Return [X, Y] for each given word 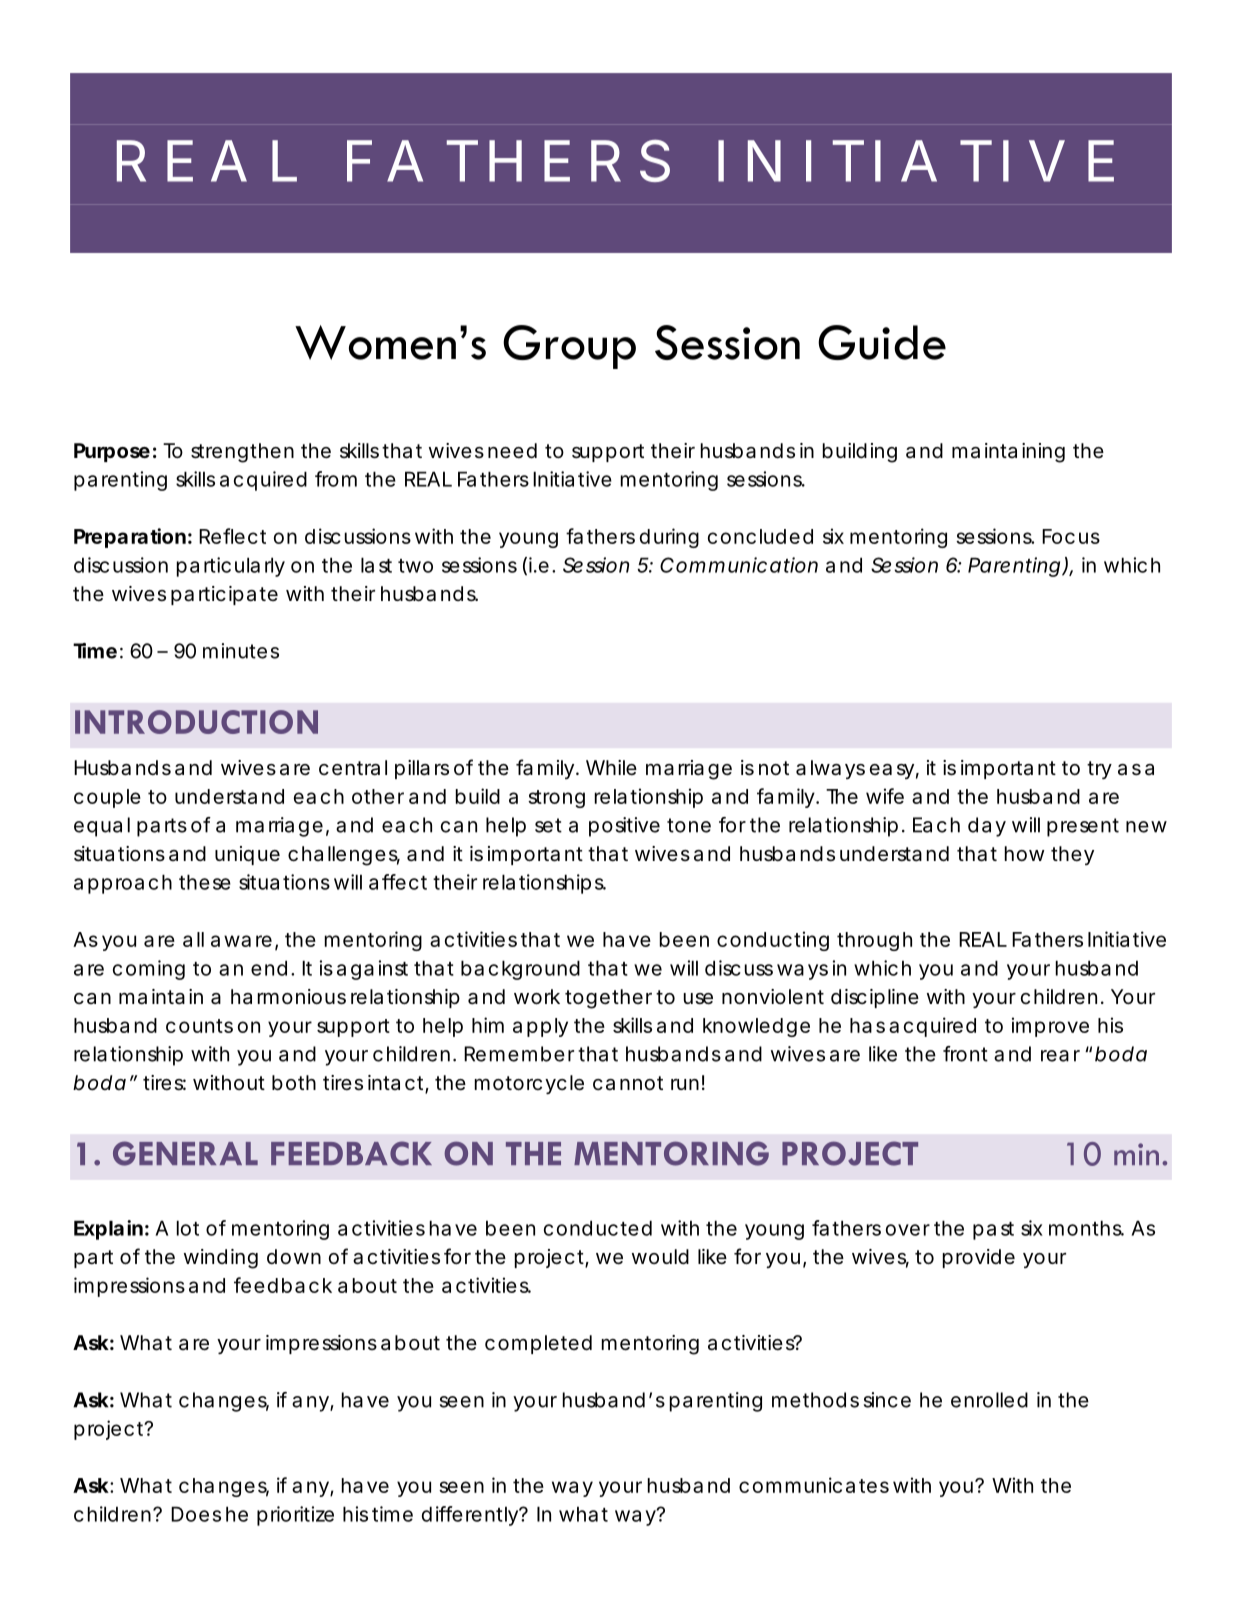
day [987, 827]
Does [196, 1514]
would [660, 1256]
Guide [882, 342]
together [608, 999]
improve [1050, 1027]
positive [624, 827]
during [669, 538]
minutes [241, 651]
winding [221, 1259]
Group [569, 347]
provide [979, 1258]
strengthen [242, 453]
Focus [1071, 536]
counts [199, 1026]
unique [247, 855]
